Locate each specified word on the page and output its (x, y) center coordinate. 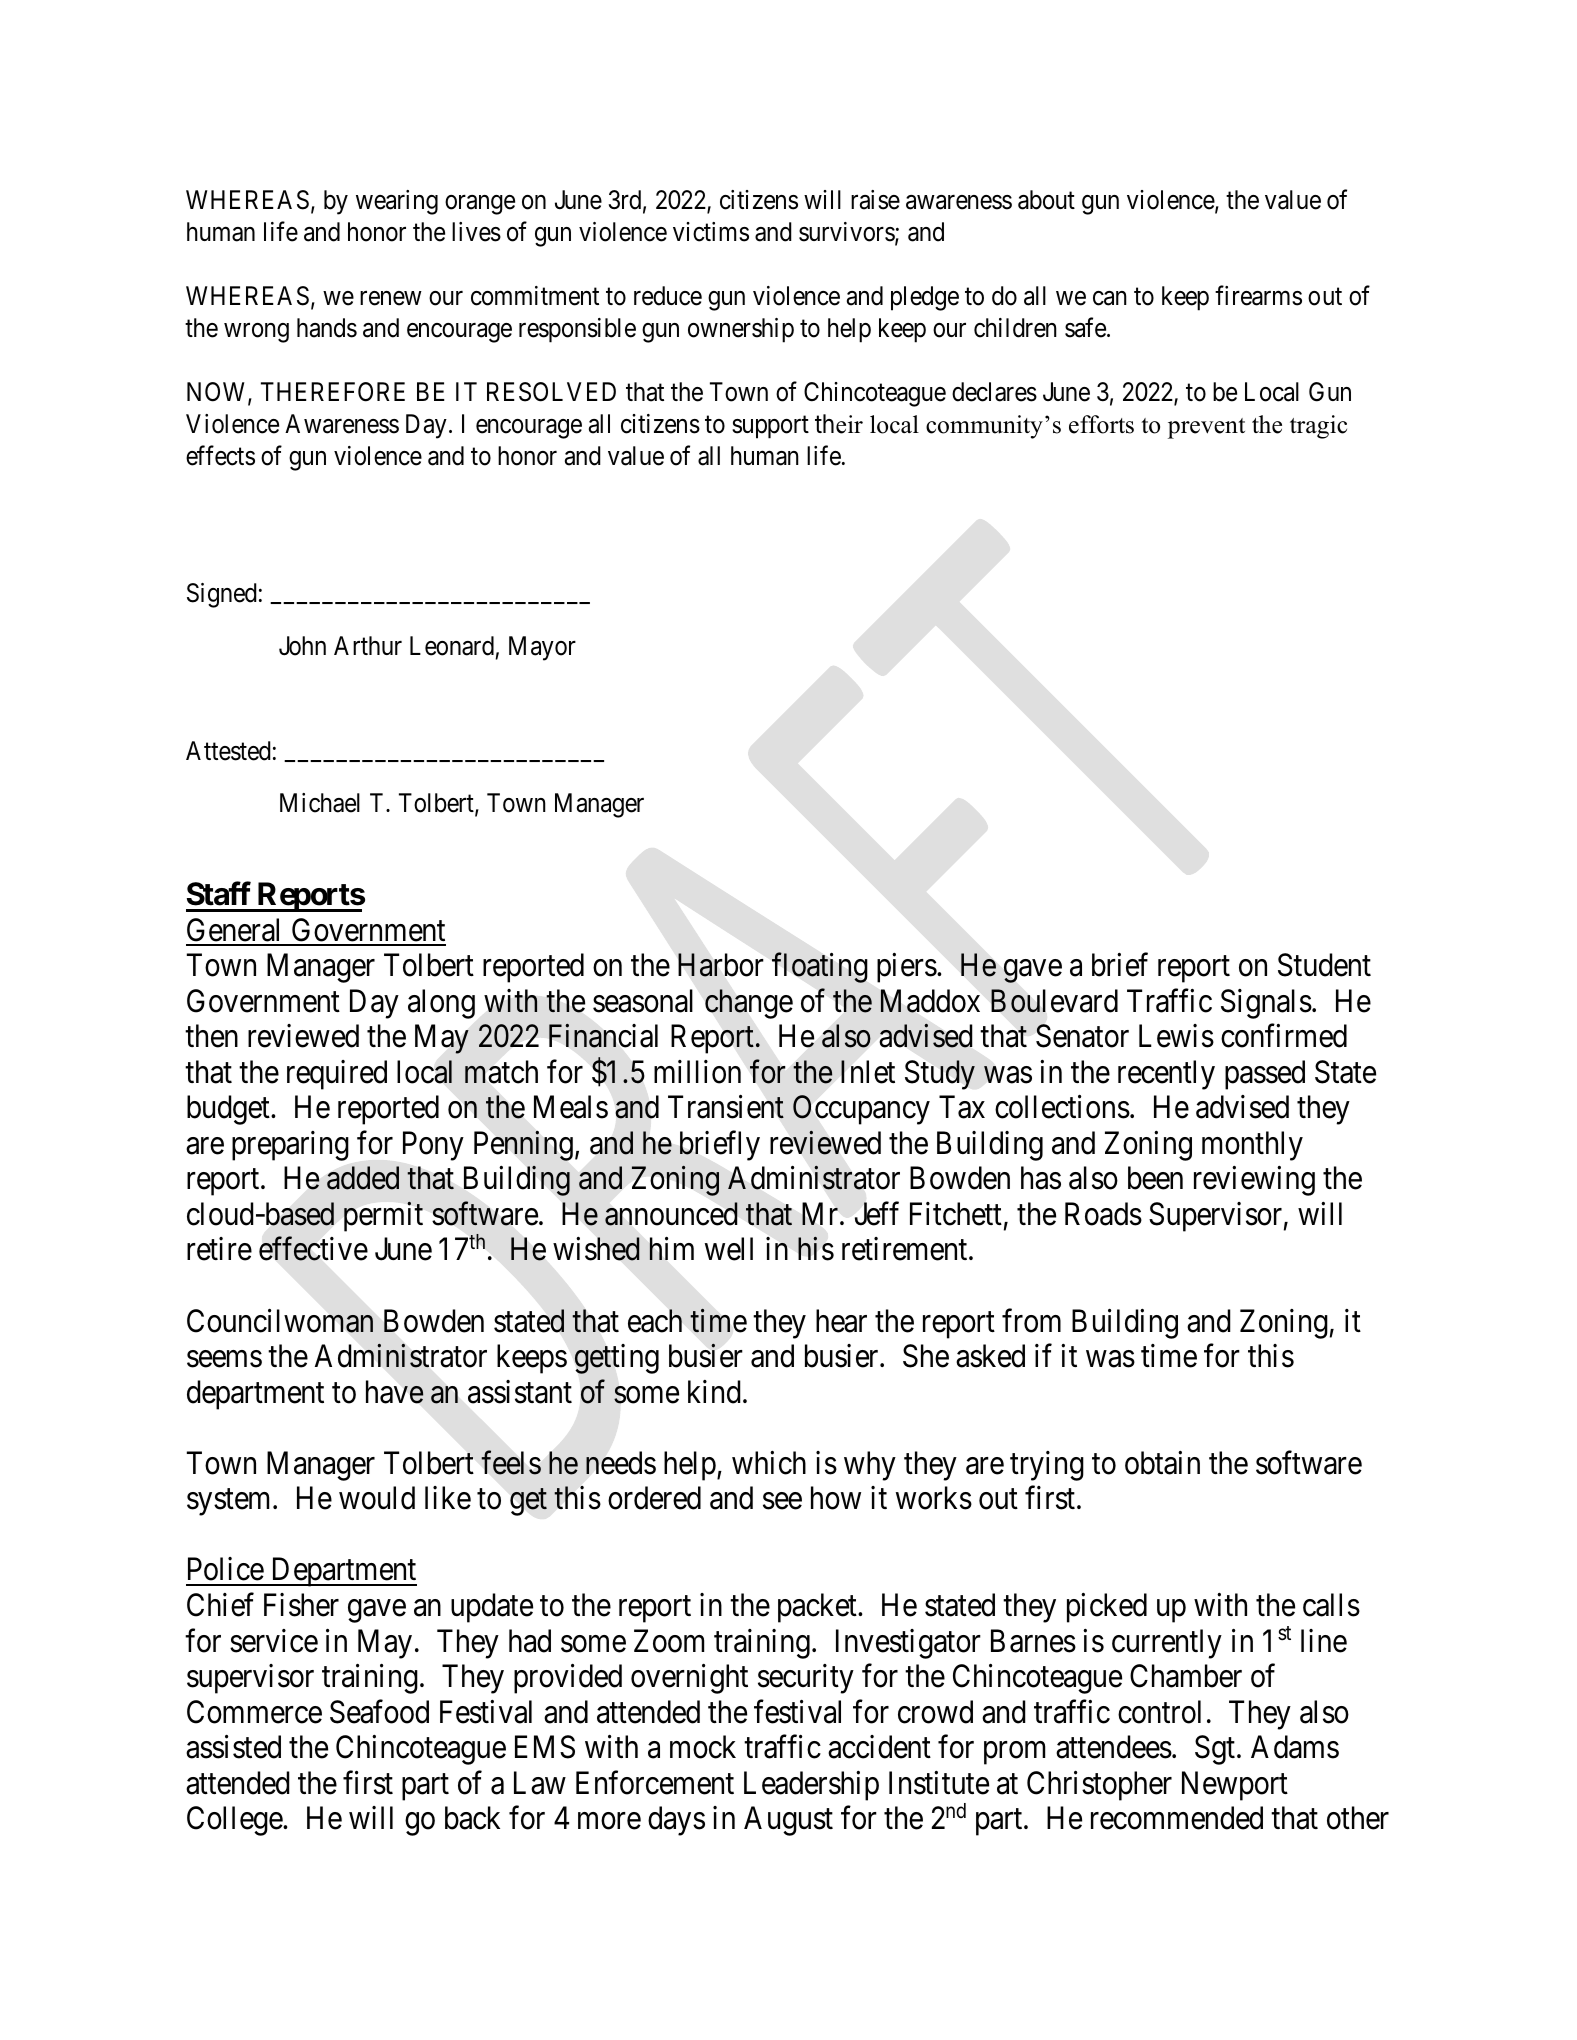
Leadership (811, 1786)
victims (711, 232)
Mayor (542, 648)
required (337, 1075)
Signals (1266, 1004)
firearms (1258, 295)
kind (714, 1392)
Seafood (379, 1712)
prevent (1206, 428)
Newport (1235, 1786)
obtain (1162, 1463)
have (395, 1392)
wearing (397, 202)
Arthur (368, 645)
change (749, 1004)
